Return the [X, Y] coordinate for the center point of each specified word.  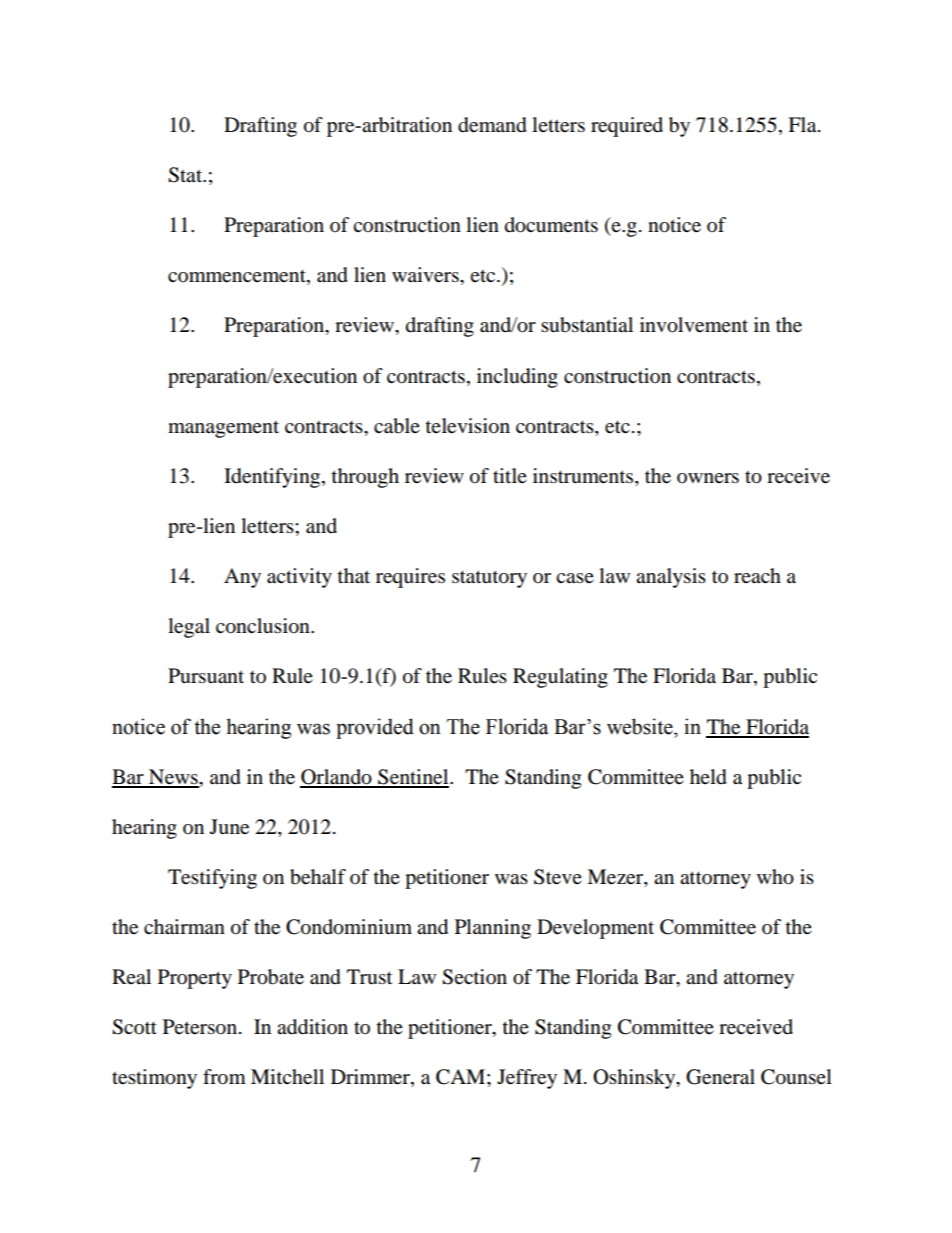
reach [757, 575]
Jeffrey [527, 1079]
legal [189, 628]
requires [410, 578]
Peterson [200, 1027]
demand [492, 125]
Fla [803, 125]
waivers [426, 275]
